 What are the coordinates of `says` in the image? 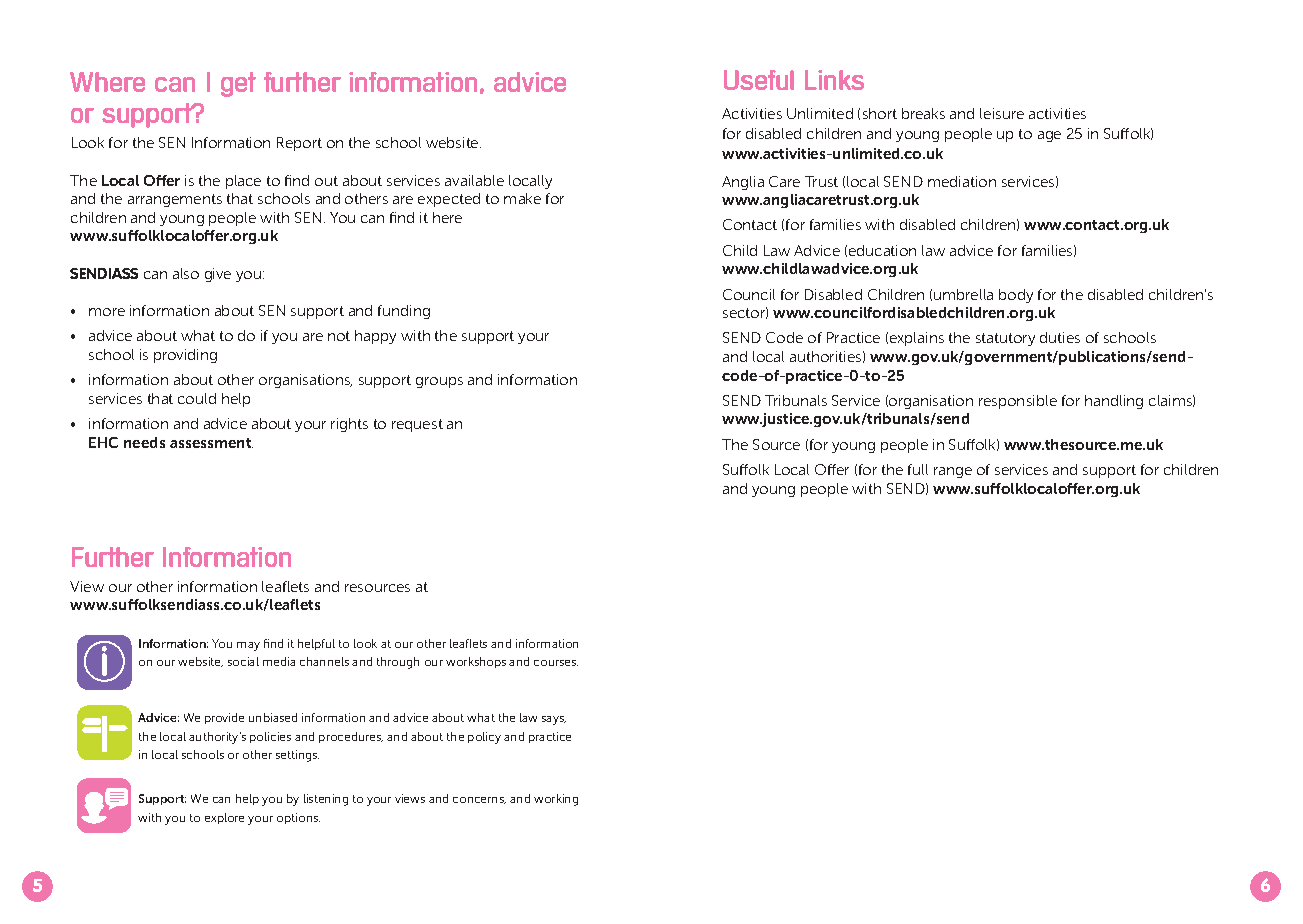 It's located at (554, 720).
